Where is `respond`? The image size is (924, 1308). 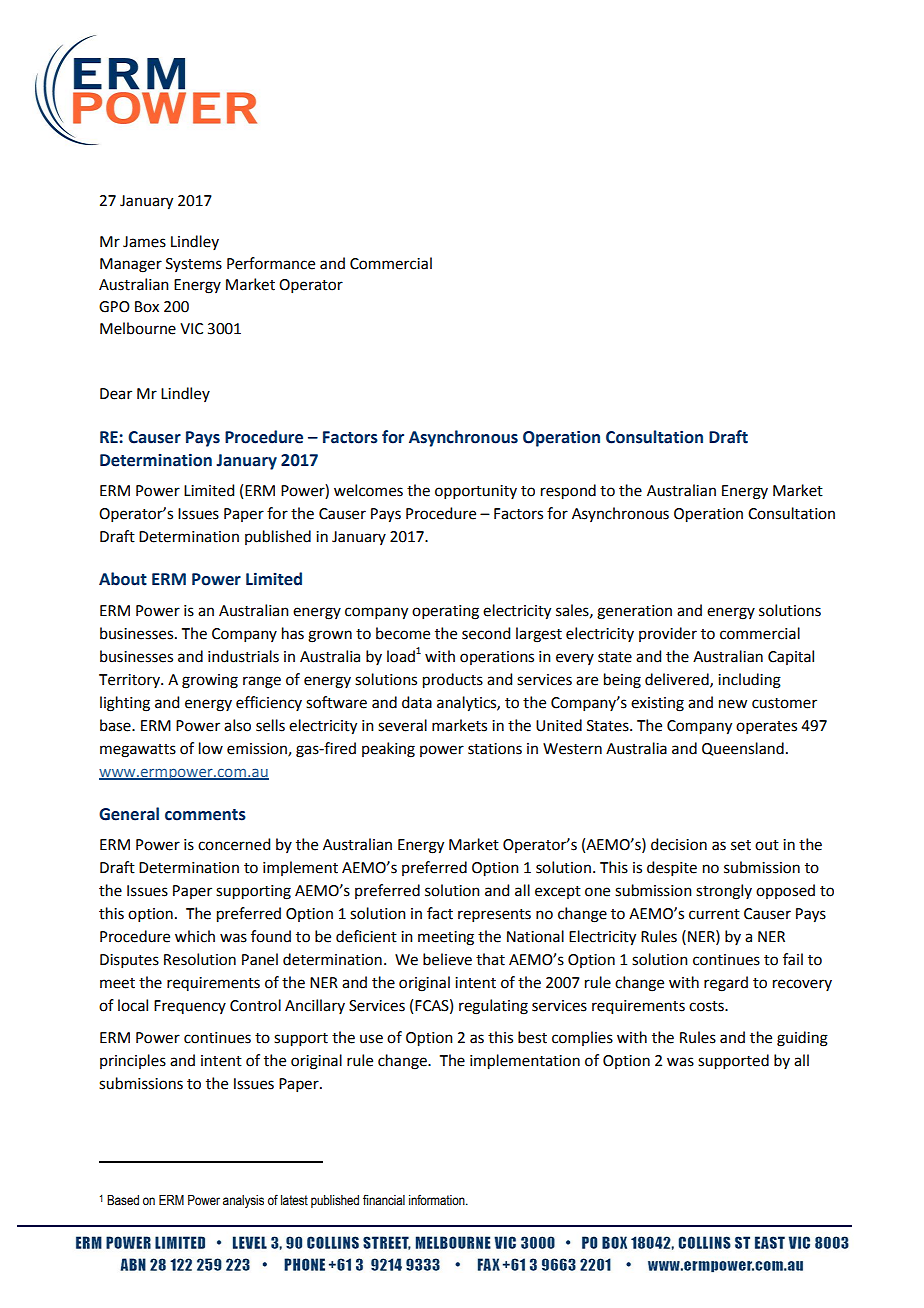 respond is located at coordinates (568, 492).
